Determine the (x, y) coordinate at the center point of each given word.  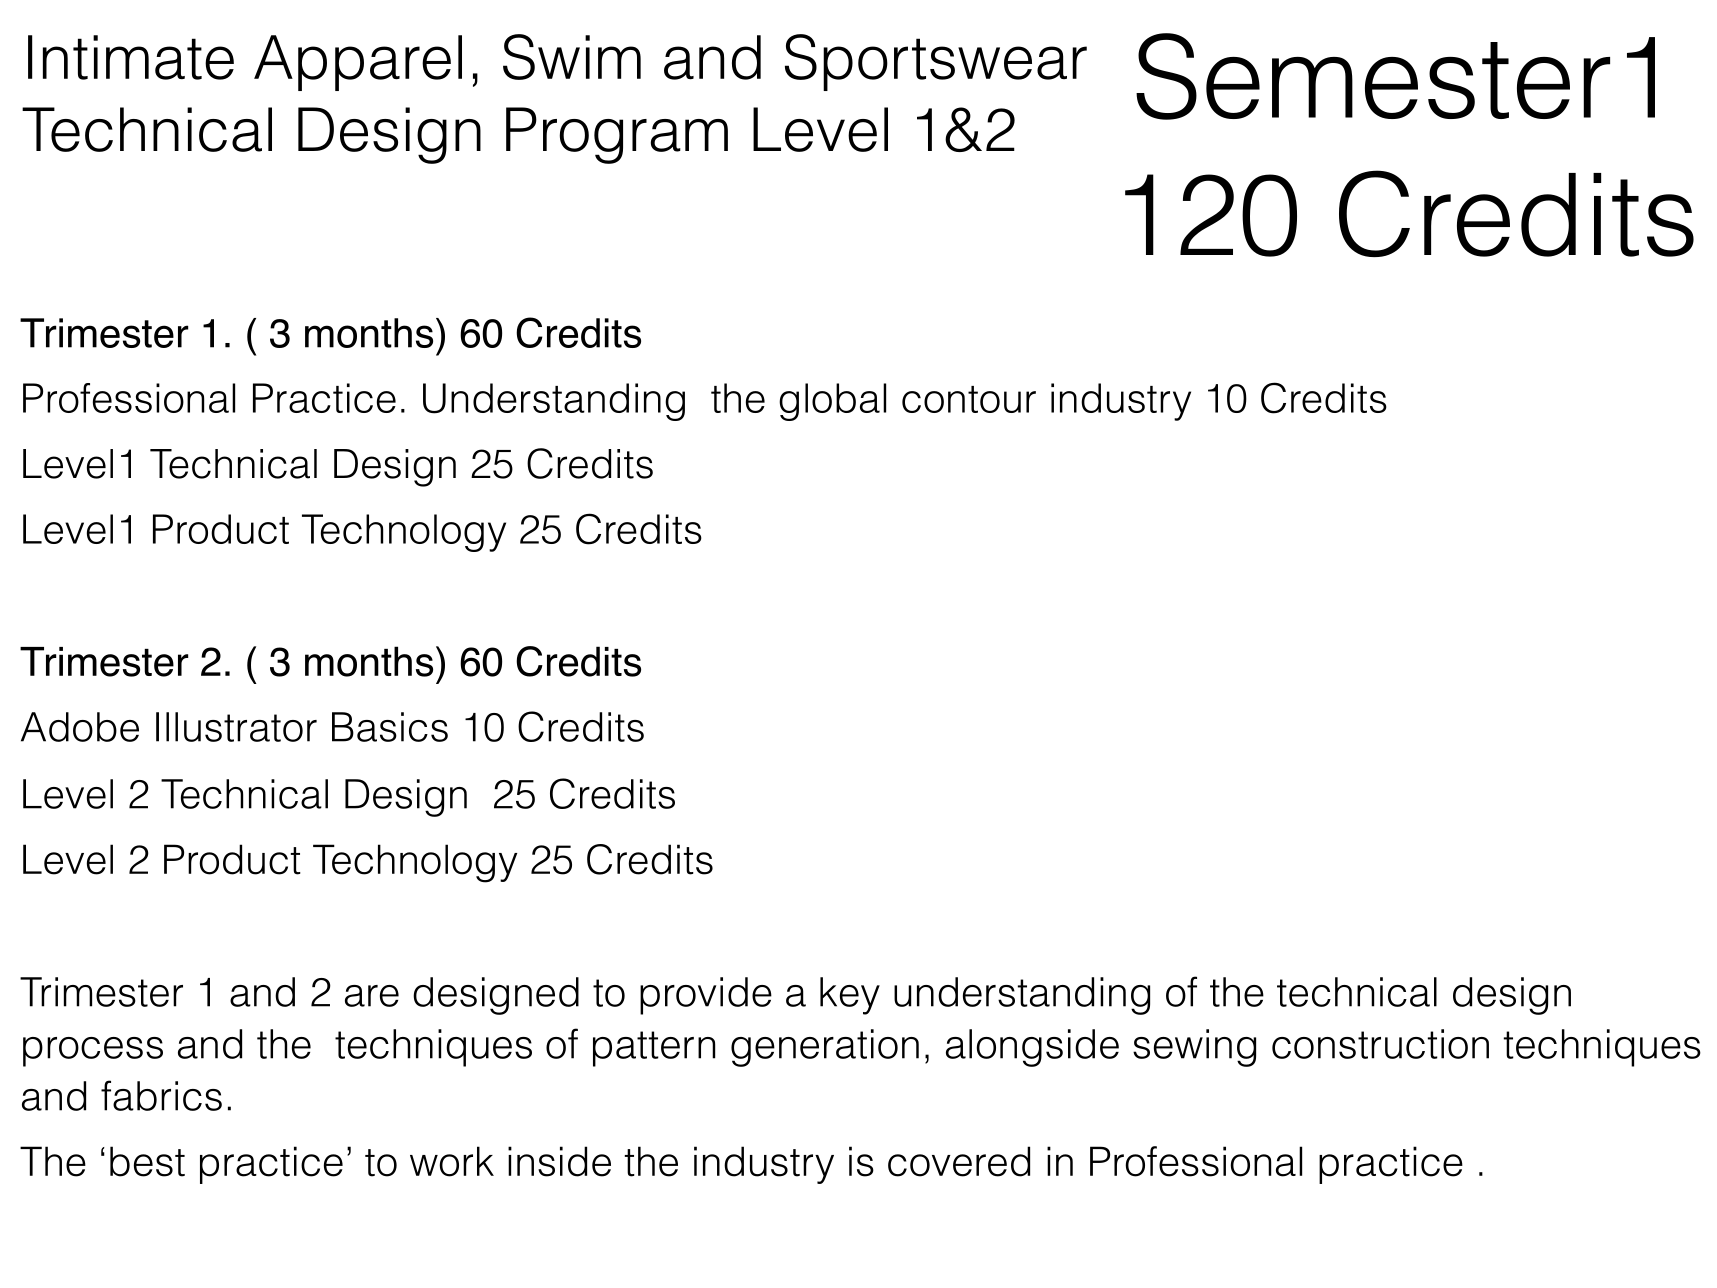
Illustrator (236, 727)
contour (969, 399)
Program (617, 135)
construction (1380, 1044)
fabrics (161, 1095)
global (832, 402)
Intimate (131, 57)
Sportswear (936, 62)
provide (706, 996)
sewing (1194, 1048)
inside (559, 1161)
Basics (390, 727)
